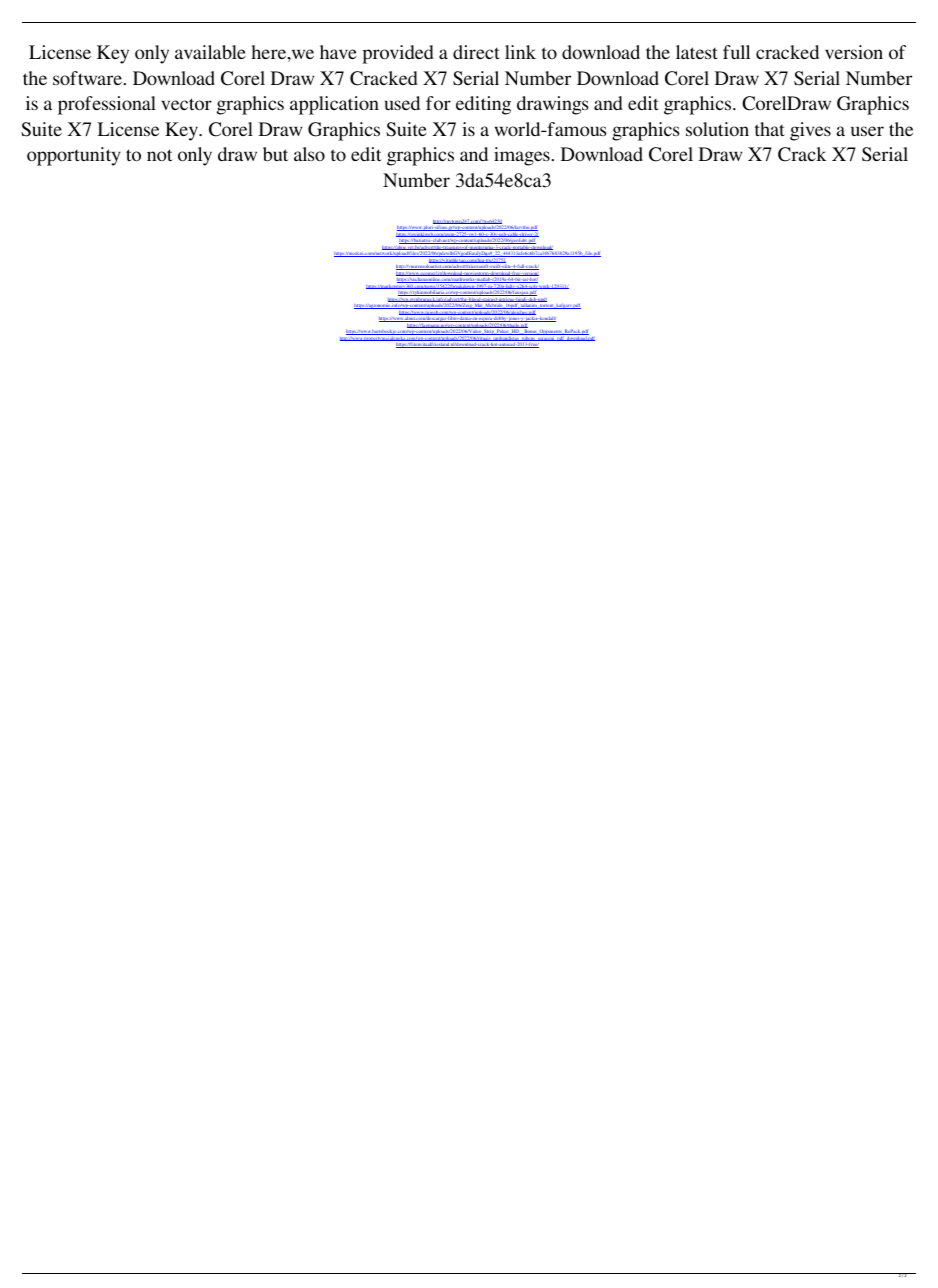  I want to click on application, so click(334, 105).
